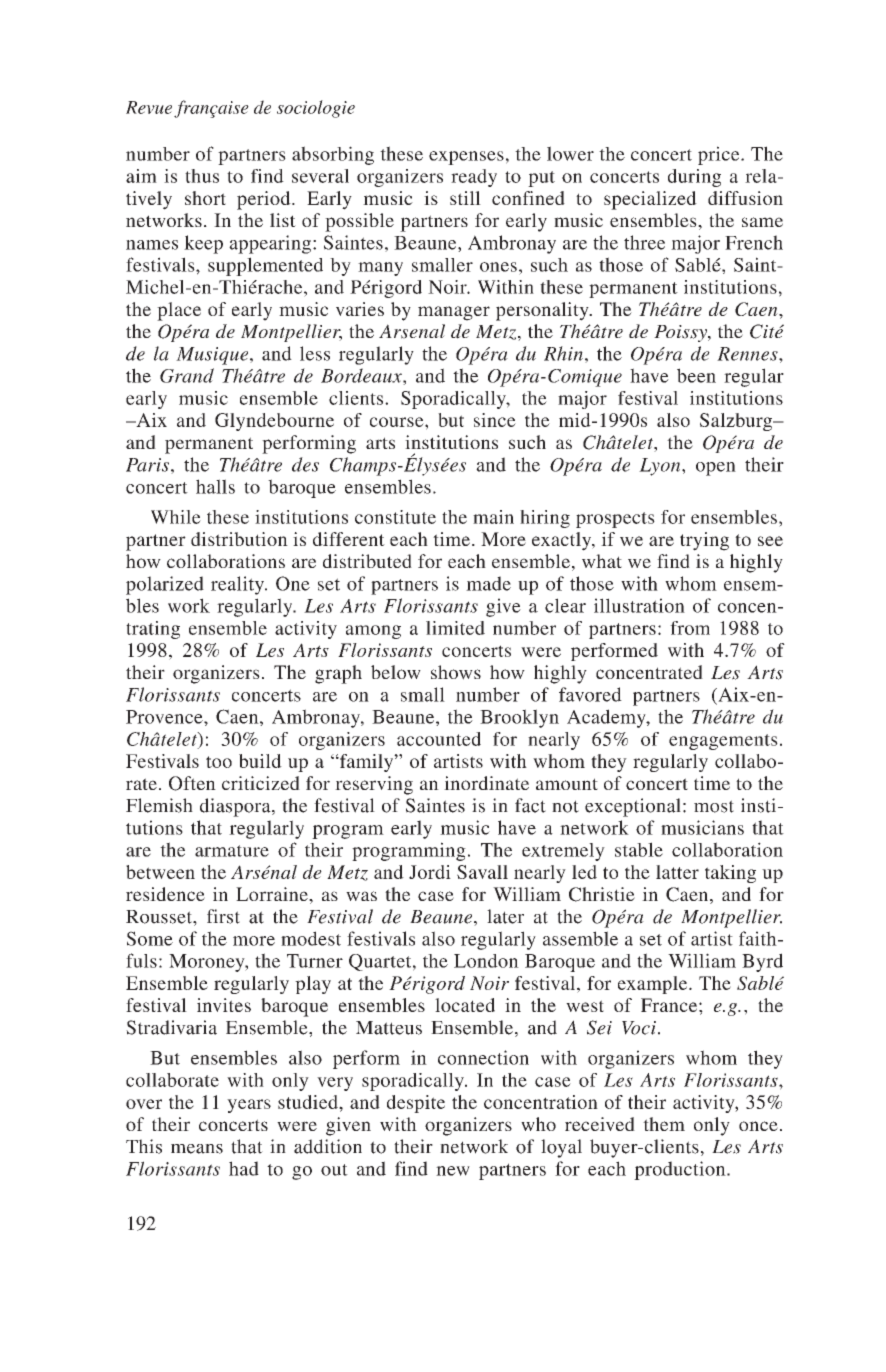 The width and height of the screenshot is (886, 1372). I want to click on been, so click(696, 375).
